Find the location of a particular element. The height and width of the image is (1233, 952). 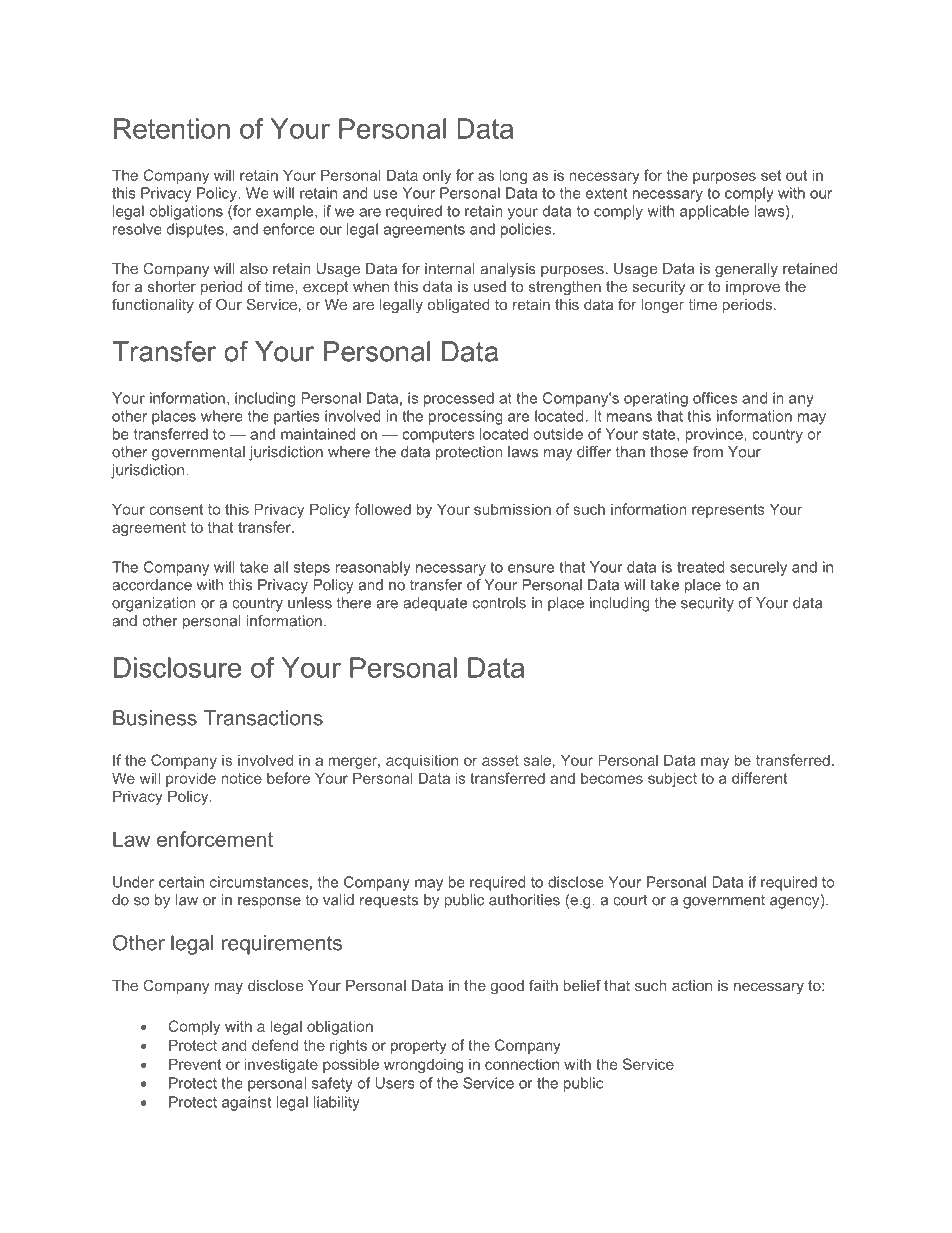

processed is located at coordinates (459, 399).
